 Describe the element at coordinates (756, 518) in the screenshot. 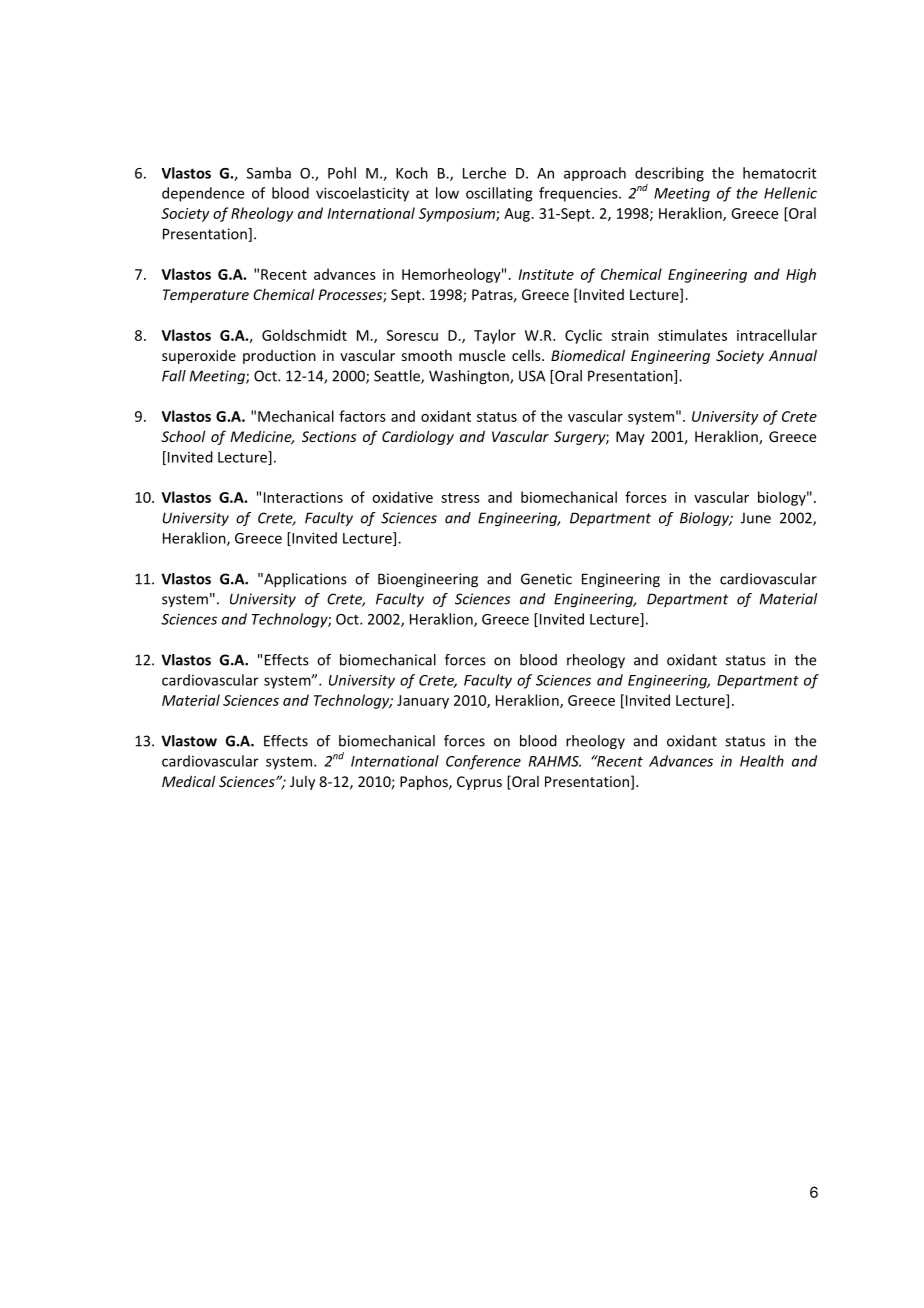

I see `June` at that location.
